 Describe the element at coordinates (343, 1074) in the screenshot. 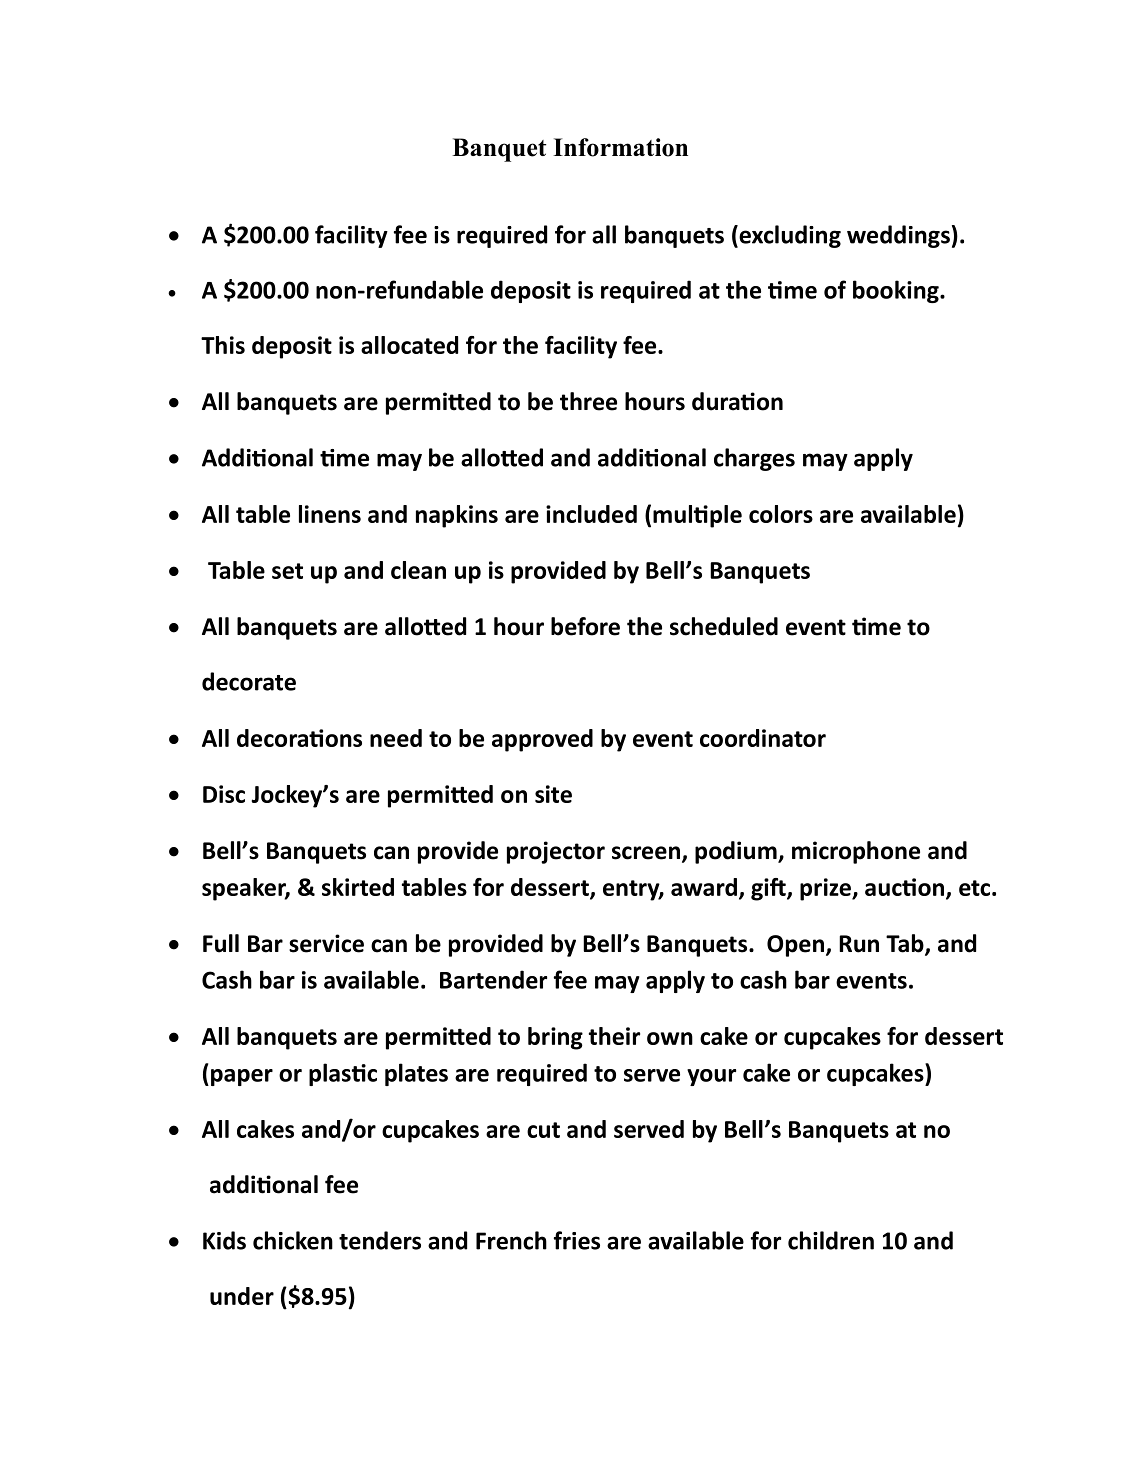

I see `plastic` at that location.
